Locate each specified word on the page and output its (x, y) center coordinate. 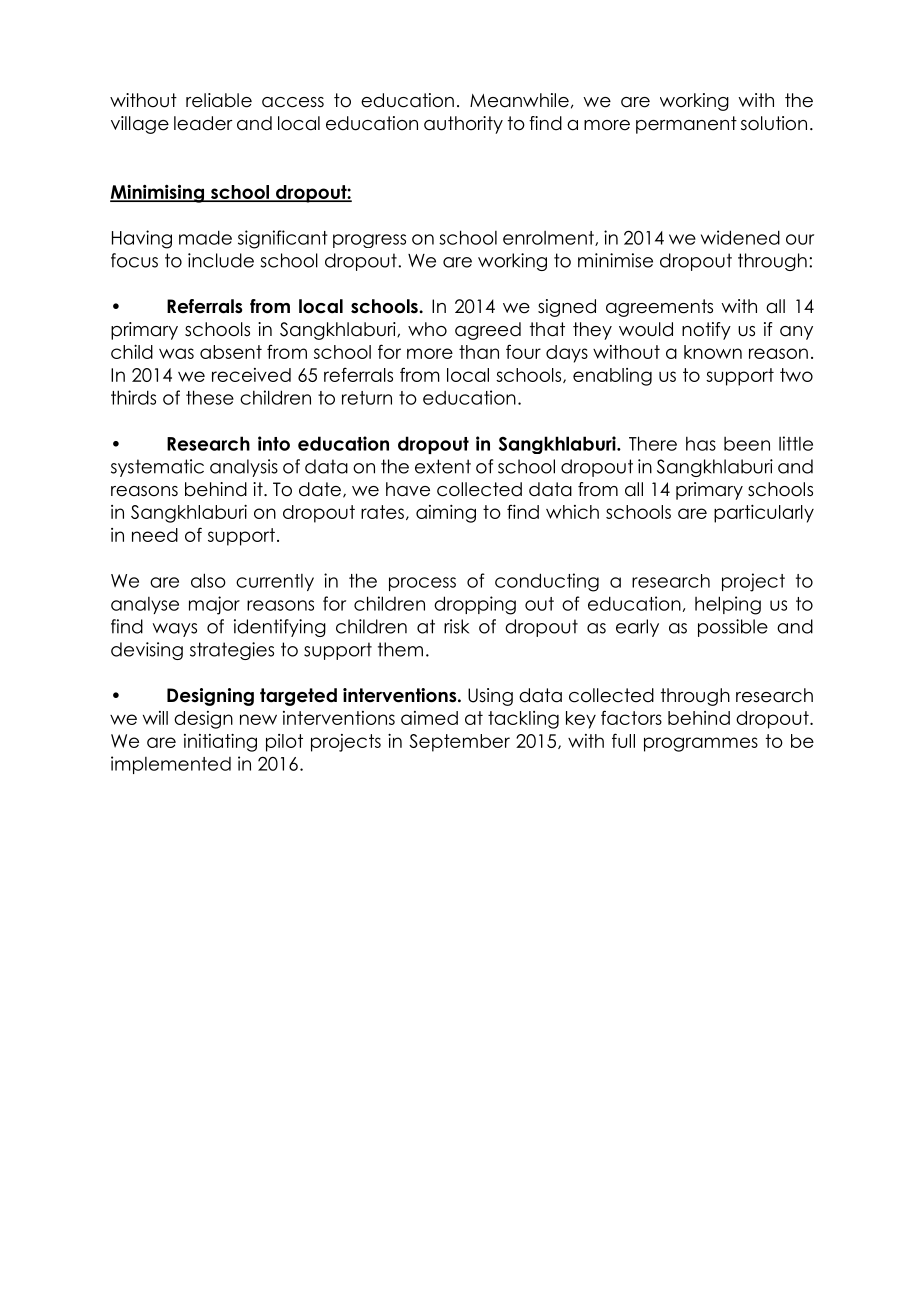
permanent (686, 125)
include (221, 260)
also (208, 580)
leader (203, 123)
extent (443, 466)
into (274, 443)
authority (463, 125)
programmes (701, 744)
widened (740, 237)
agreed (488, 331)
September (459, 743)
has (701, 443)
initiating (220, 743)
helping (728, 605)
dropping (475, 605)
